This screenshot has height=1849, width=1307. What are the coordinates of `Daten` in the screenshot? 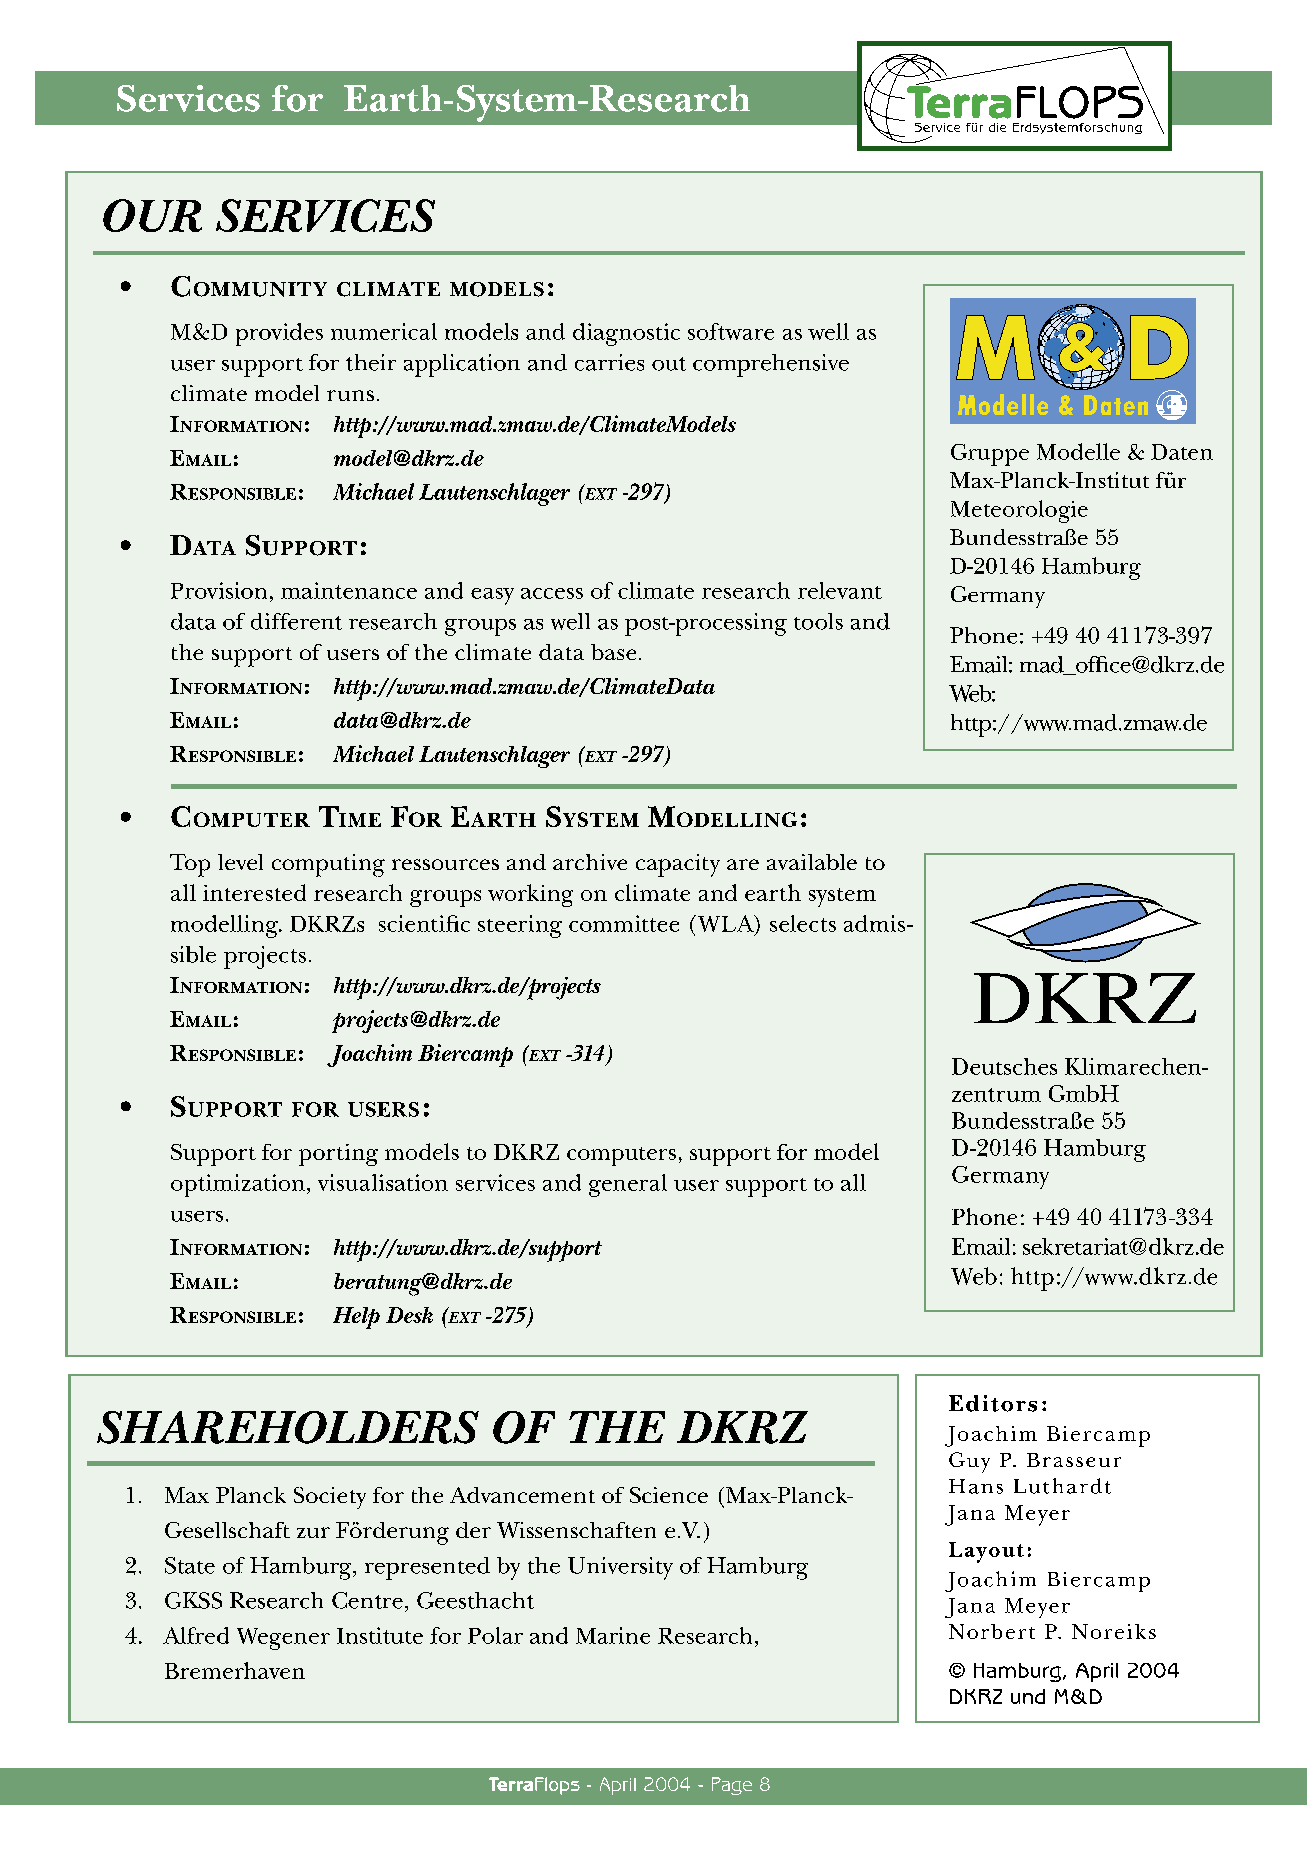 It's located at (1182, 452).
